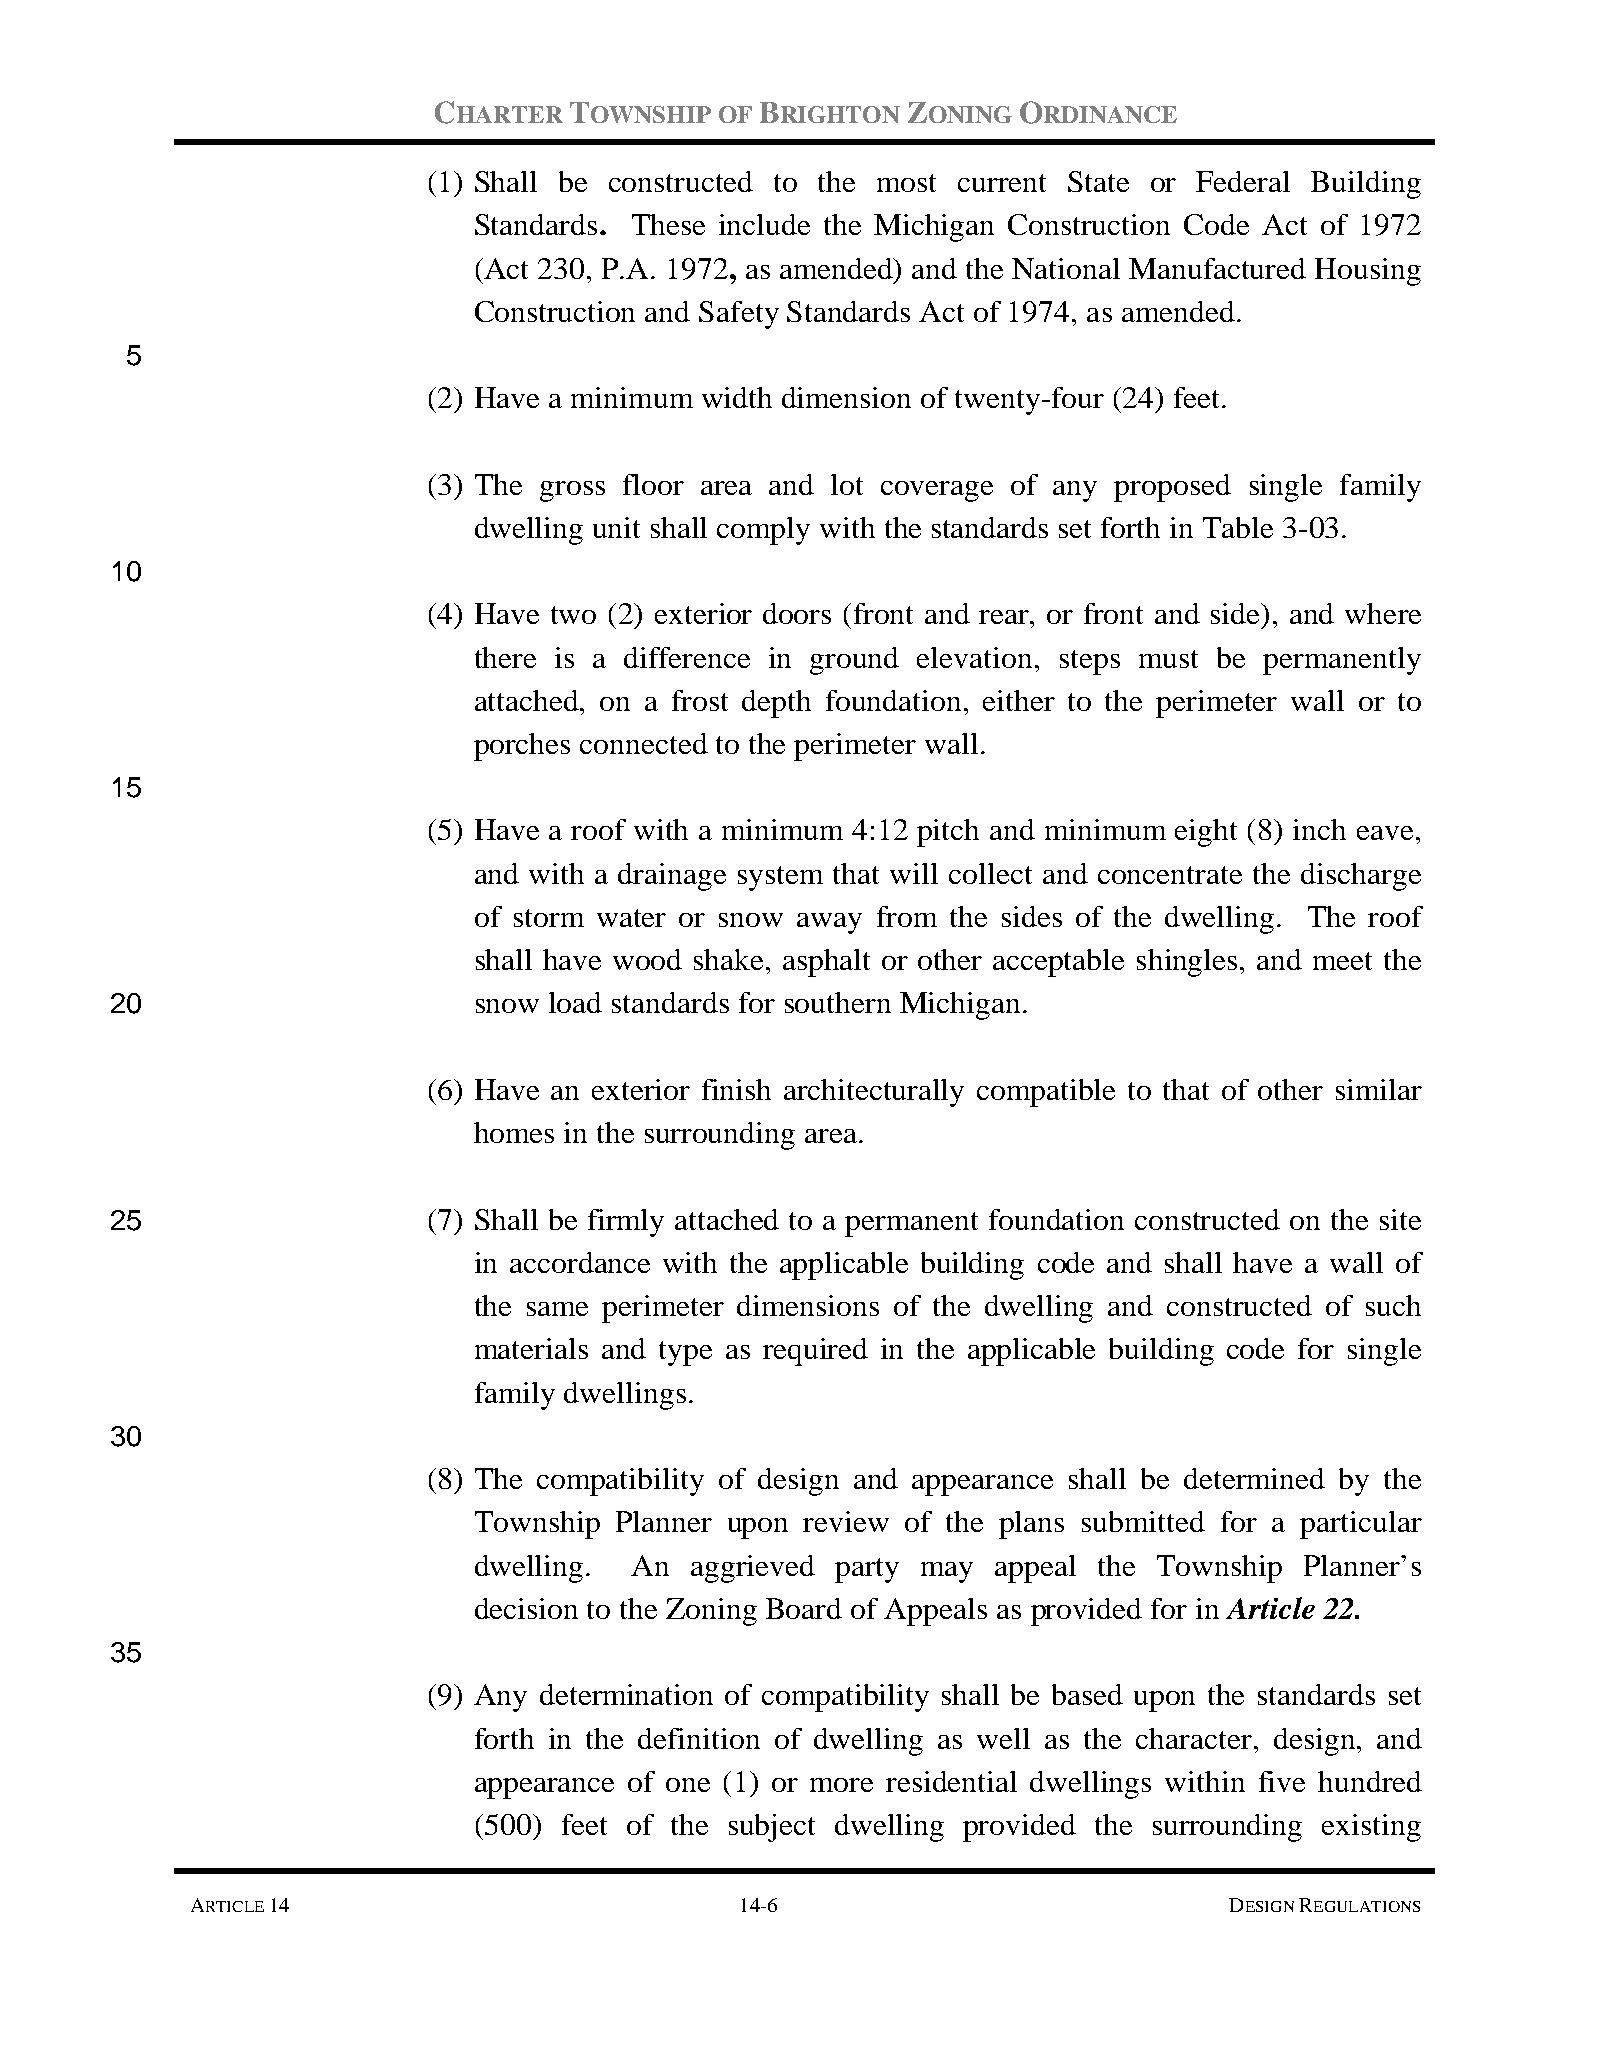 The width and height of the page is (1598, 2068). I want to click on required, so click(815, 1352).
